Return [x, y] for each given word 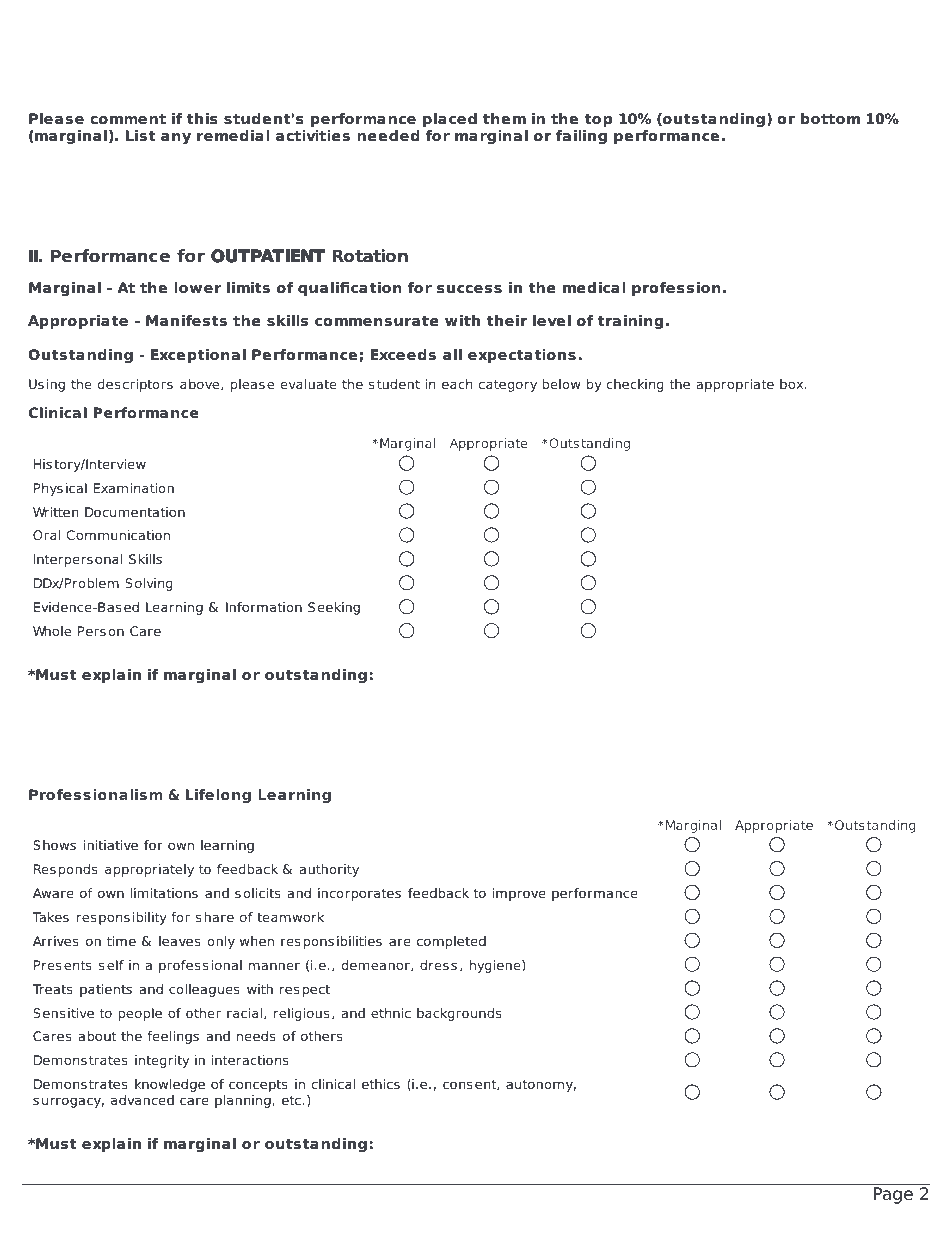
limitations [164, 893]
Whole [52, 631]
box [793, 384]
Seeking [334, 608]
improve [519, 894]
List [140, 135]
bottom [830, 118]
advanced [142, 1100]
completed [451, 942]
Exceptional [198, 356]
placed [450, 120]
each [457, 384]
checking [635, 385]
